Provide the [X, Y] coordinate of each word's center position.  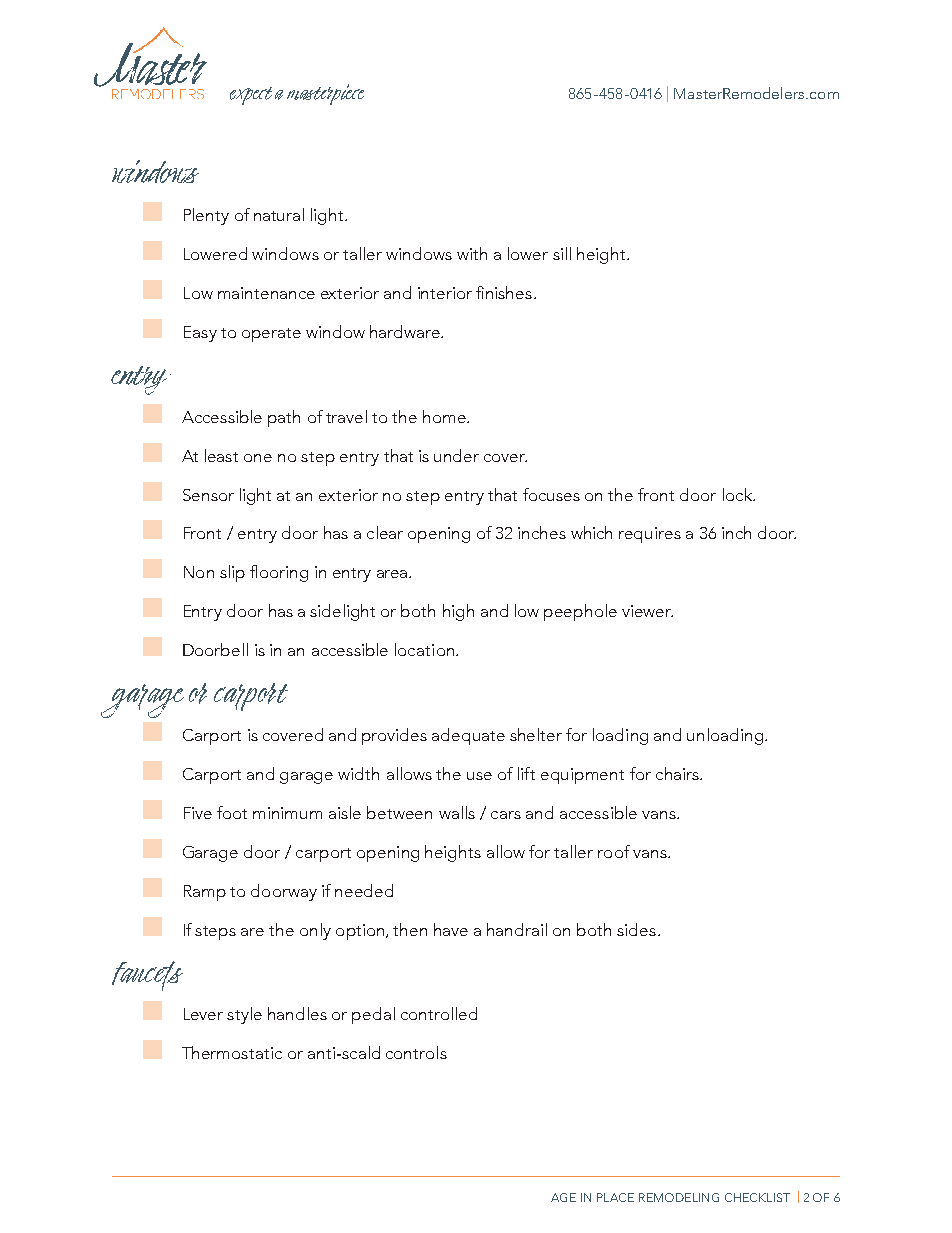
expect [251, 96]
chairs [678, 773]
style [244, 1015]
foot [232, 812]
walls [457, 812]
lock [738, 494]
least [221, 455]
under [456, 455]
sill [562, 253]
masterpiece [325, 94]
